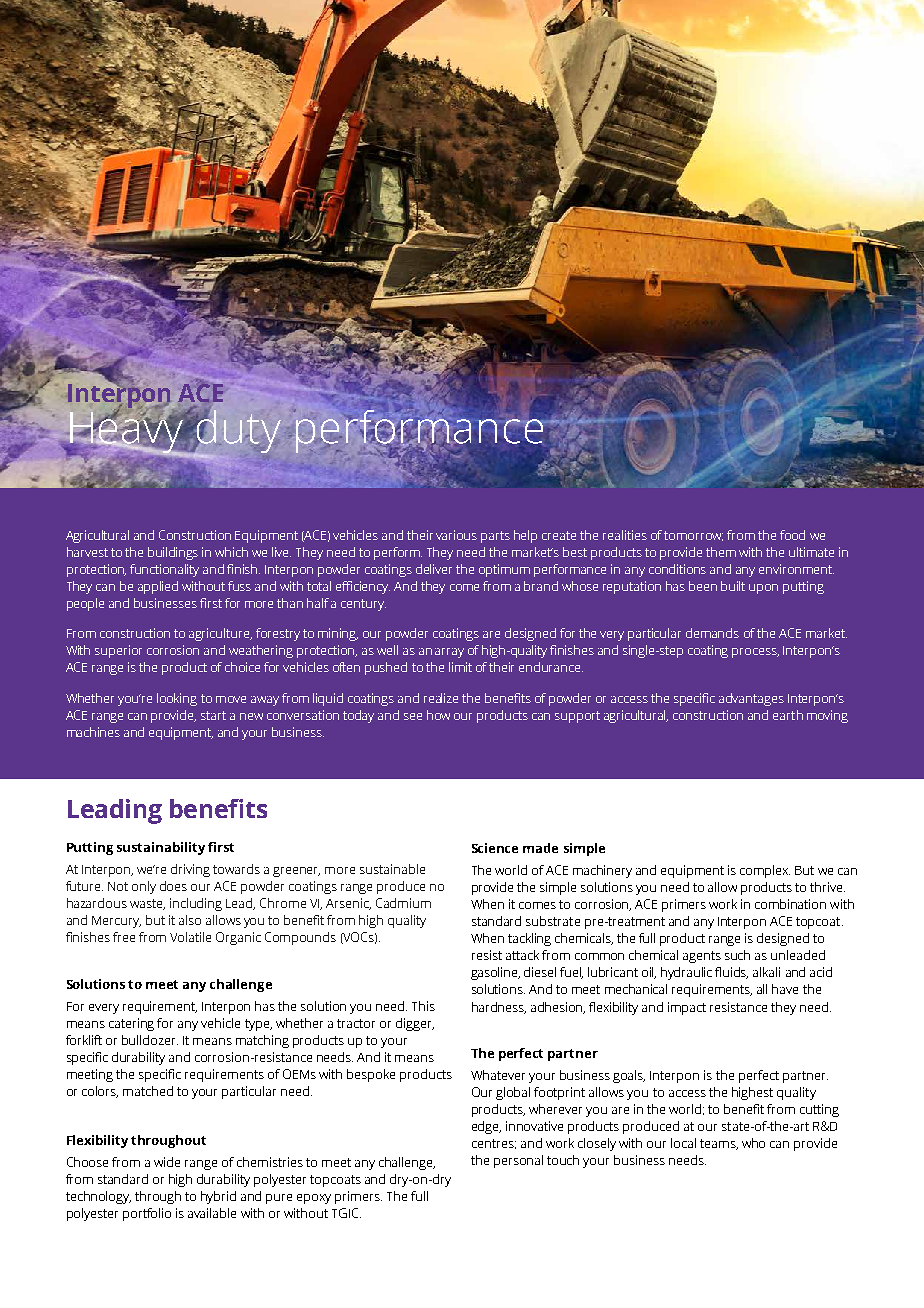 This document has height=1308, width=924. I want to click on digger, so click(415, 1024).
